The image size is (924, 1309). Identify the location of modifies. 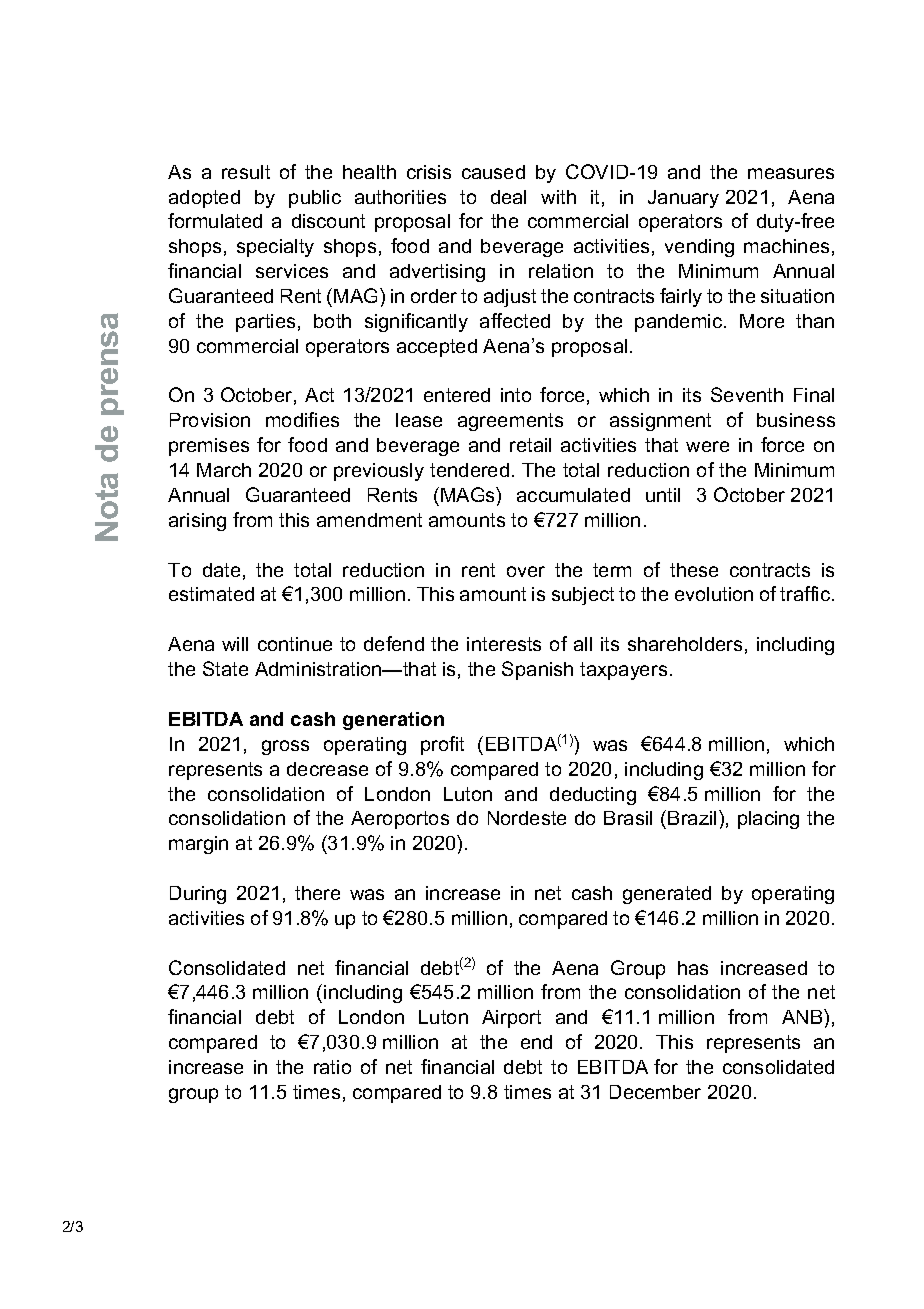
(302, 419).
